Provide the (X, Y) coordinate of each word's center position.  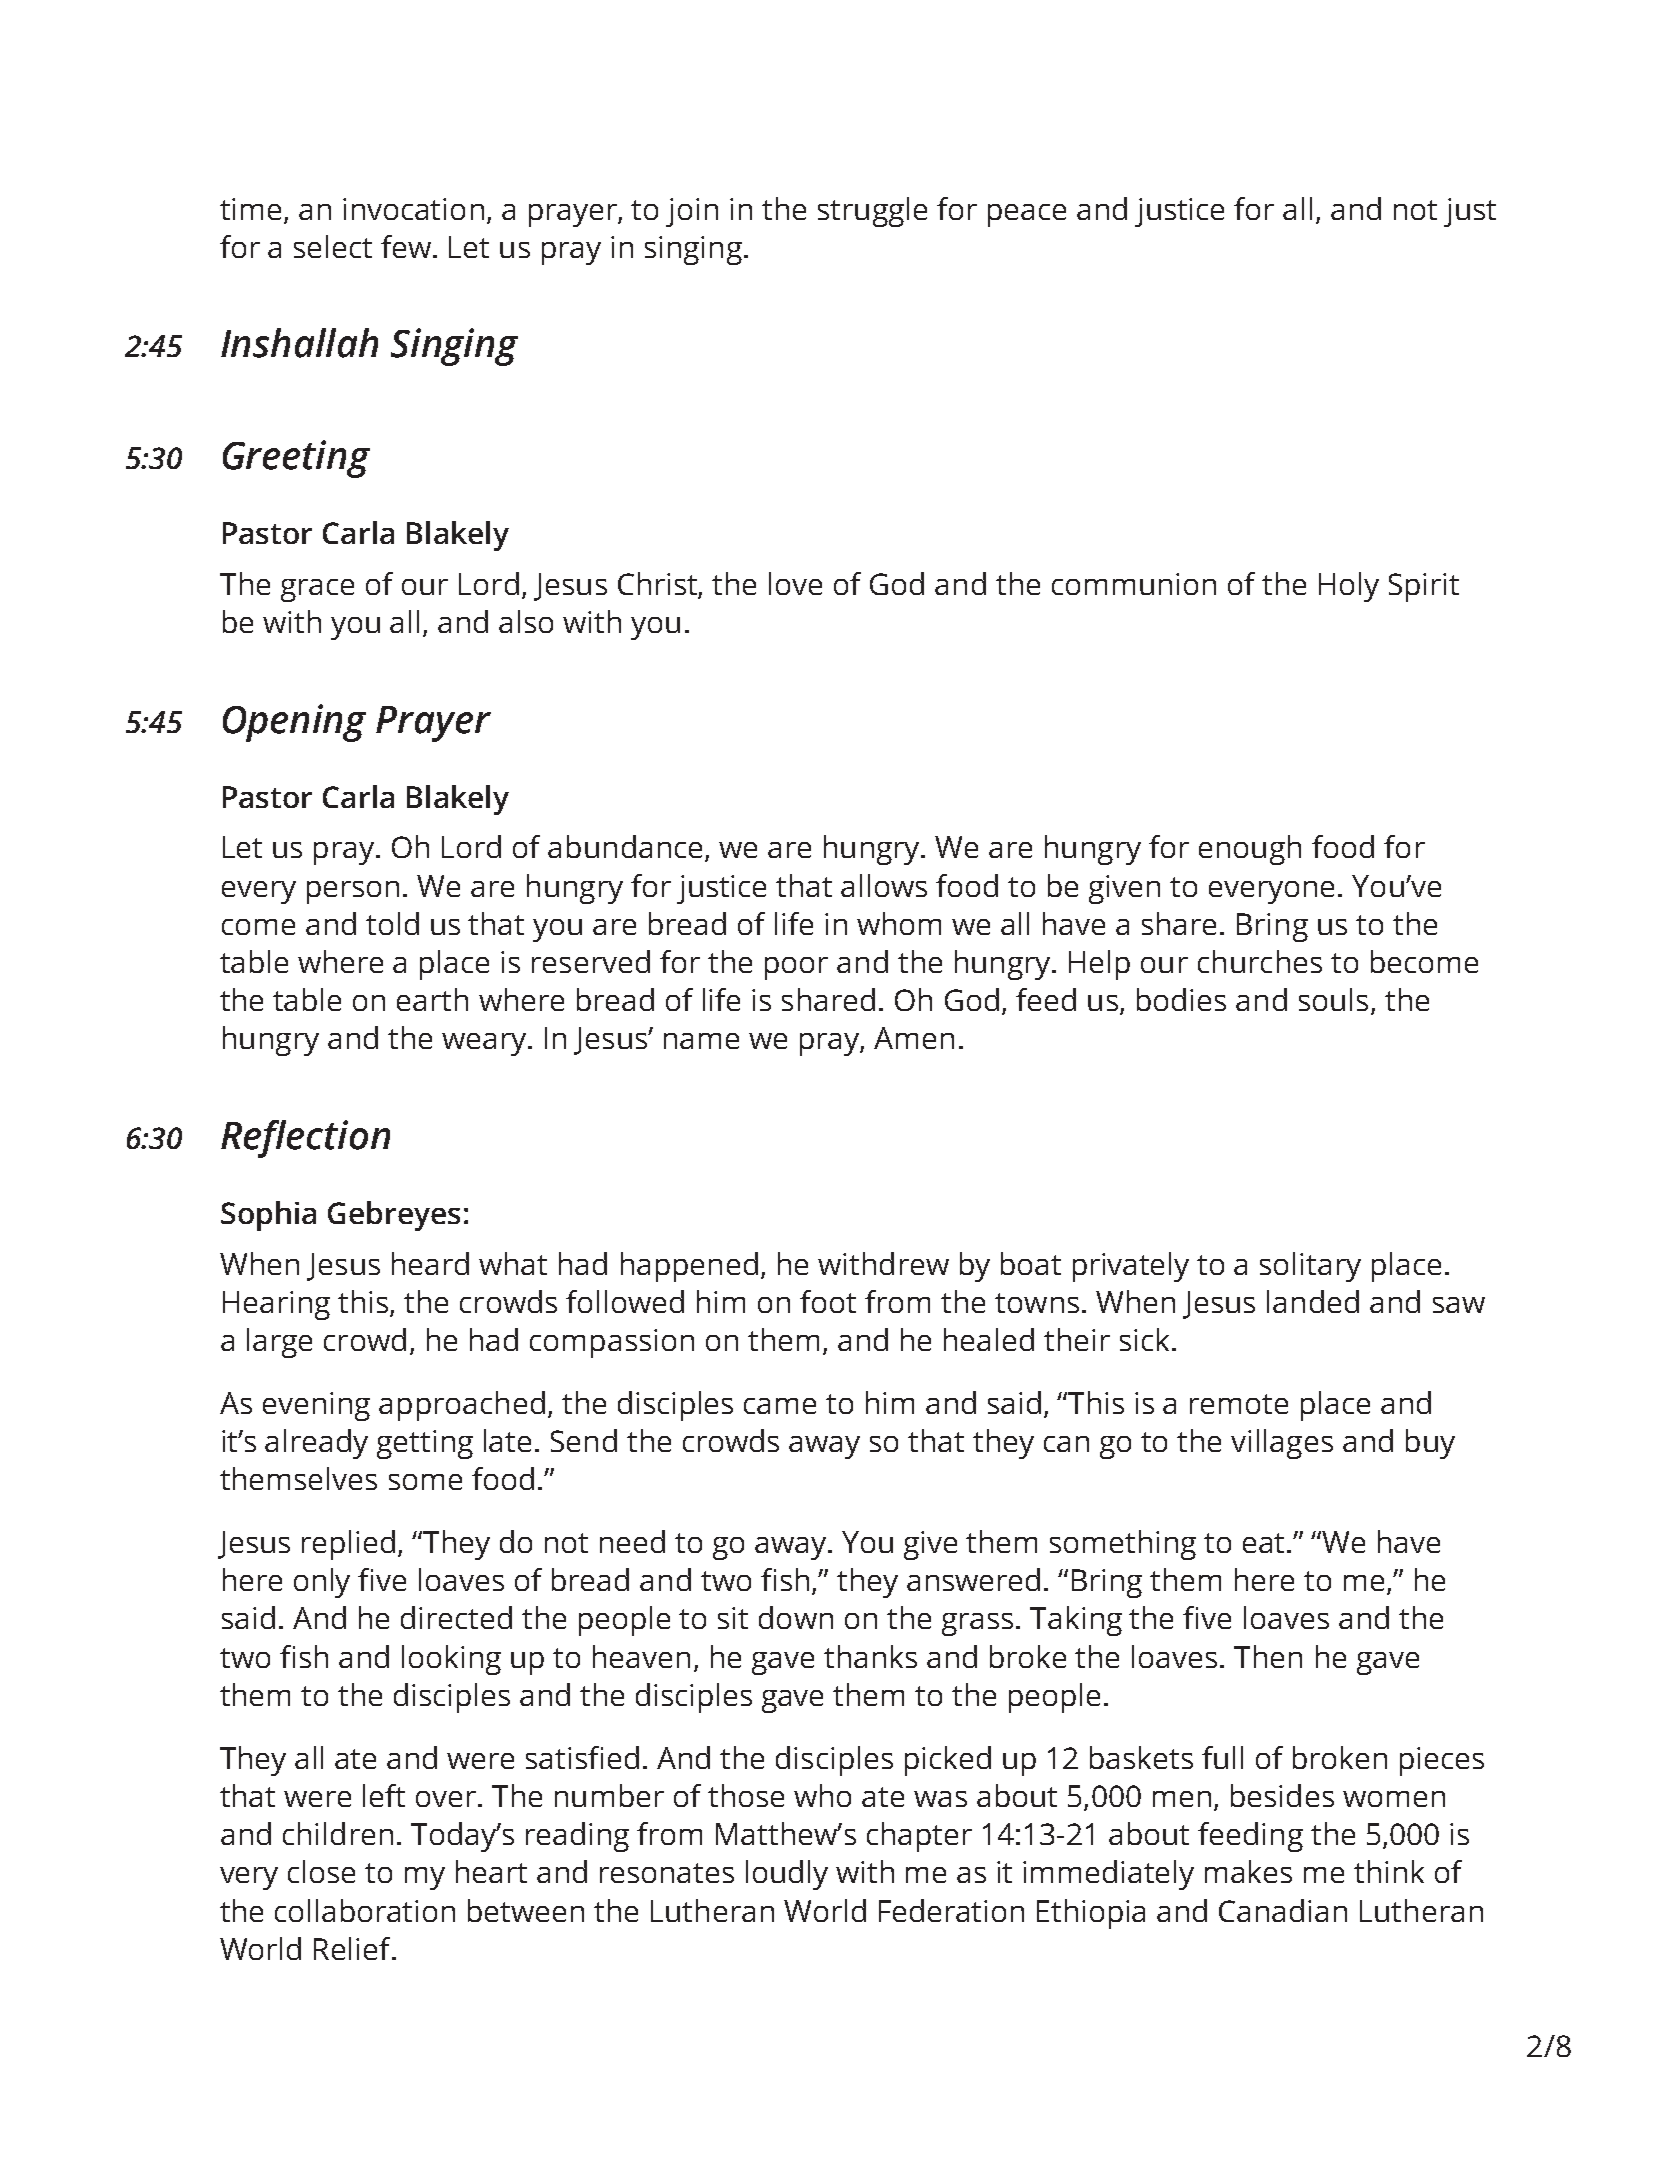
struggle (872, 212)
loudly (787, 1875)
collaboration (365, 1910)
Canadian (1283, 1910)
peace (1027, 215)
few (407, 246)
